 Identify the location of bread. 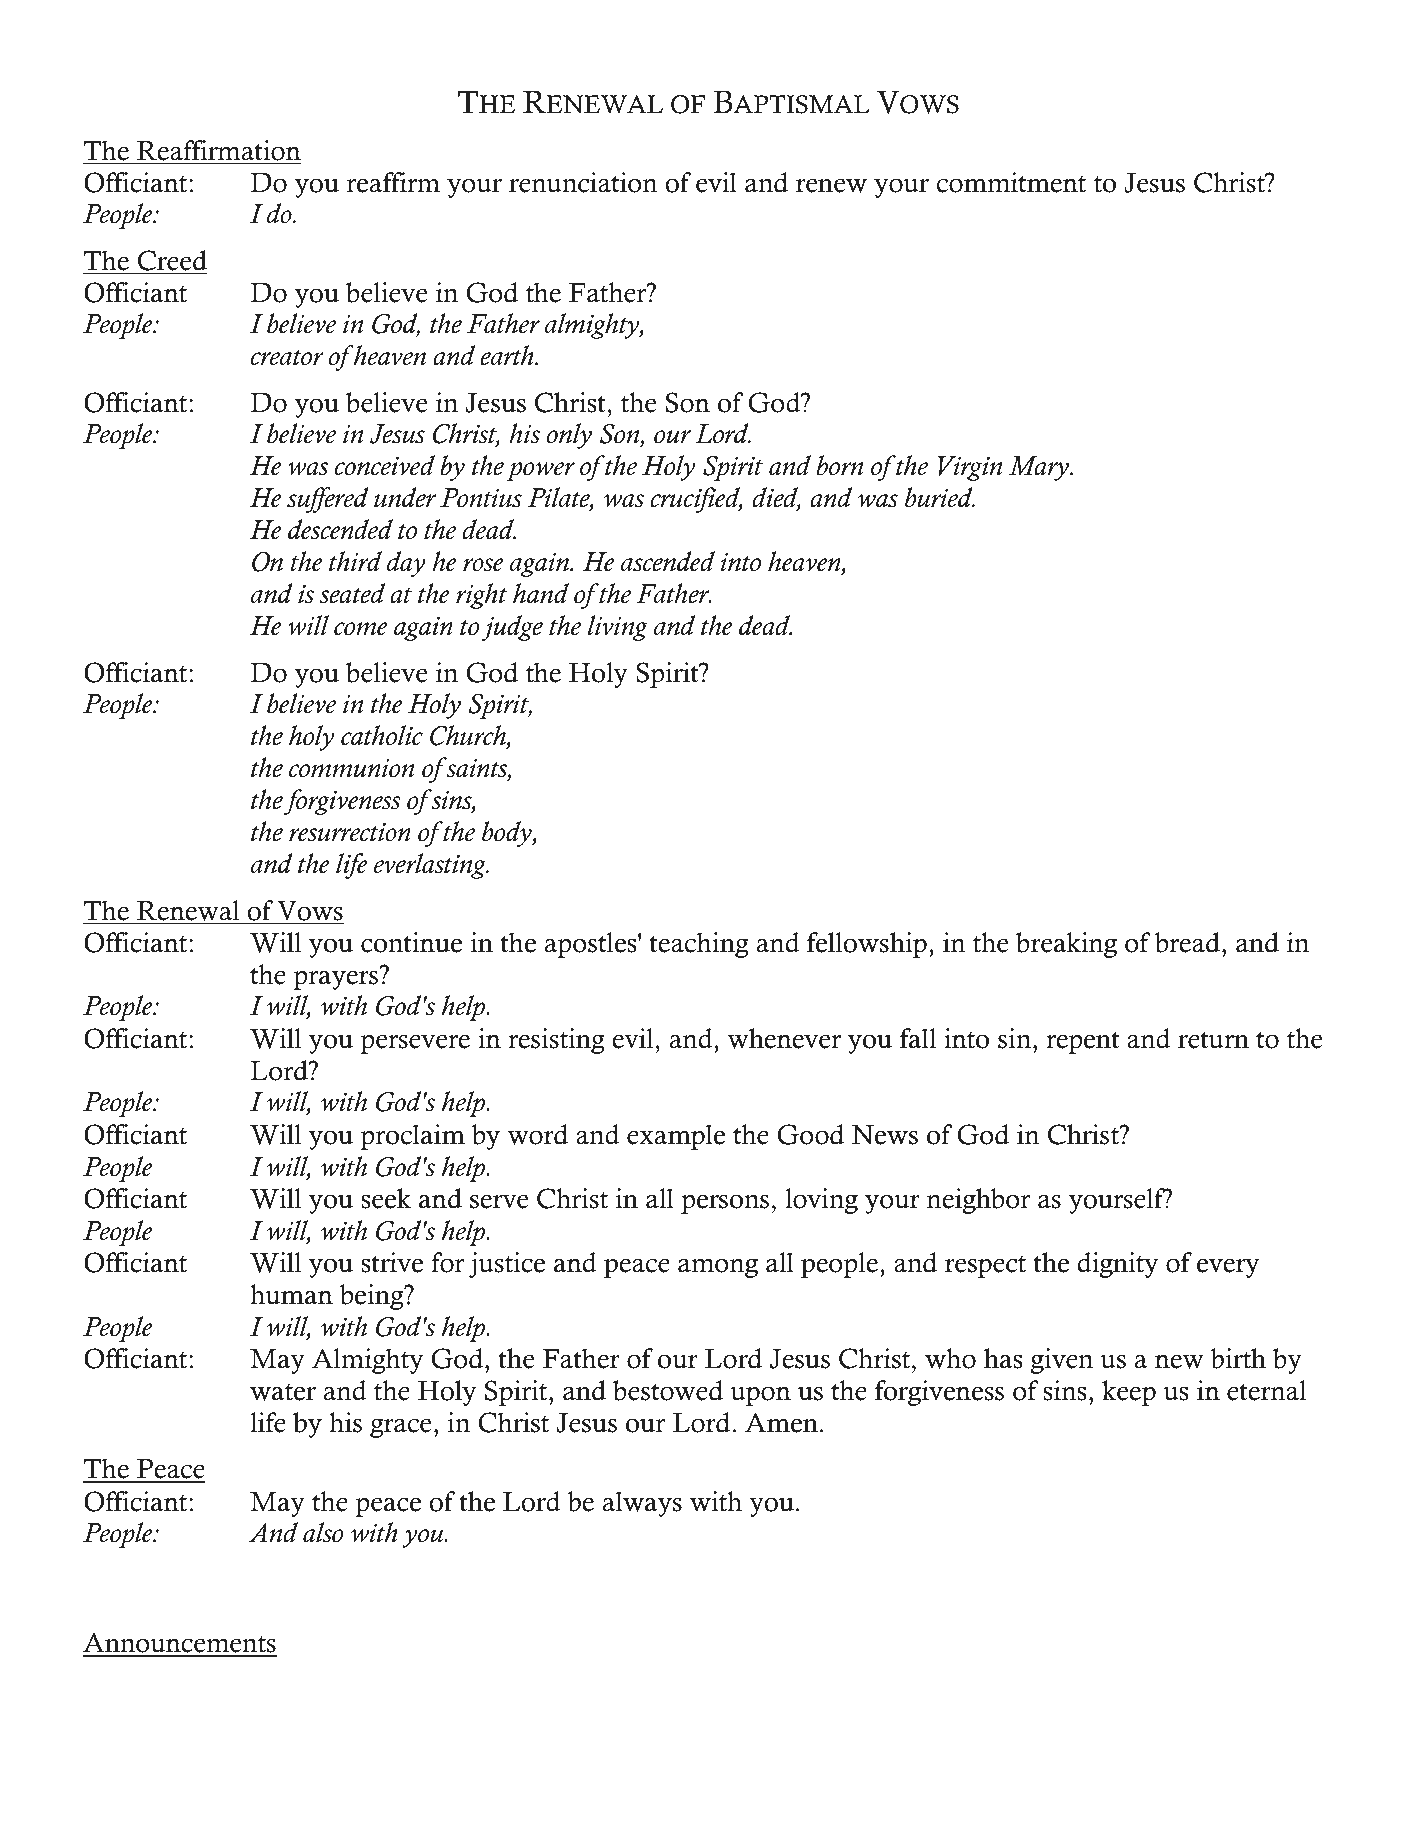
(1188, 942).
